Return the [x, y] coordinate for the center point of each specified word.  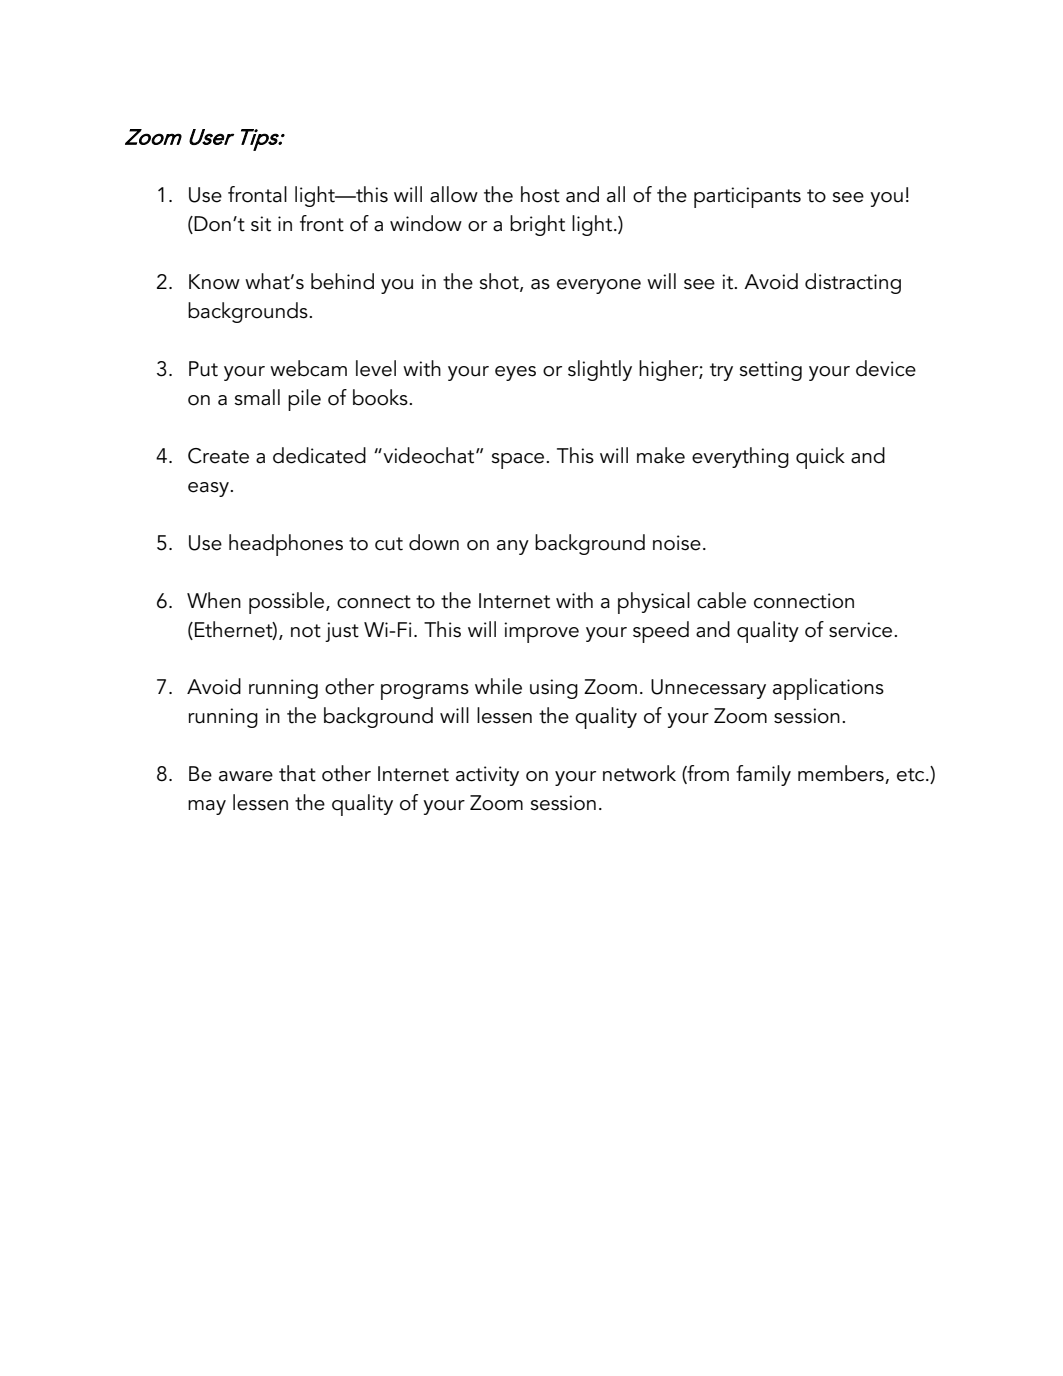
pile [304, 400]
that [297, 773]
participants [747, 197]
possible [288, 603]
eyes [515, 373]
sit [261, 224]
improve [541, 632]
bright [537, 225]
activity [487, 776]
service [862, 630]
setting [771, 371]
